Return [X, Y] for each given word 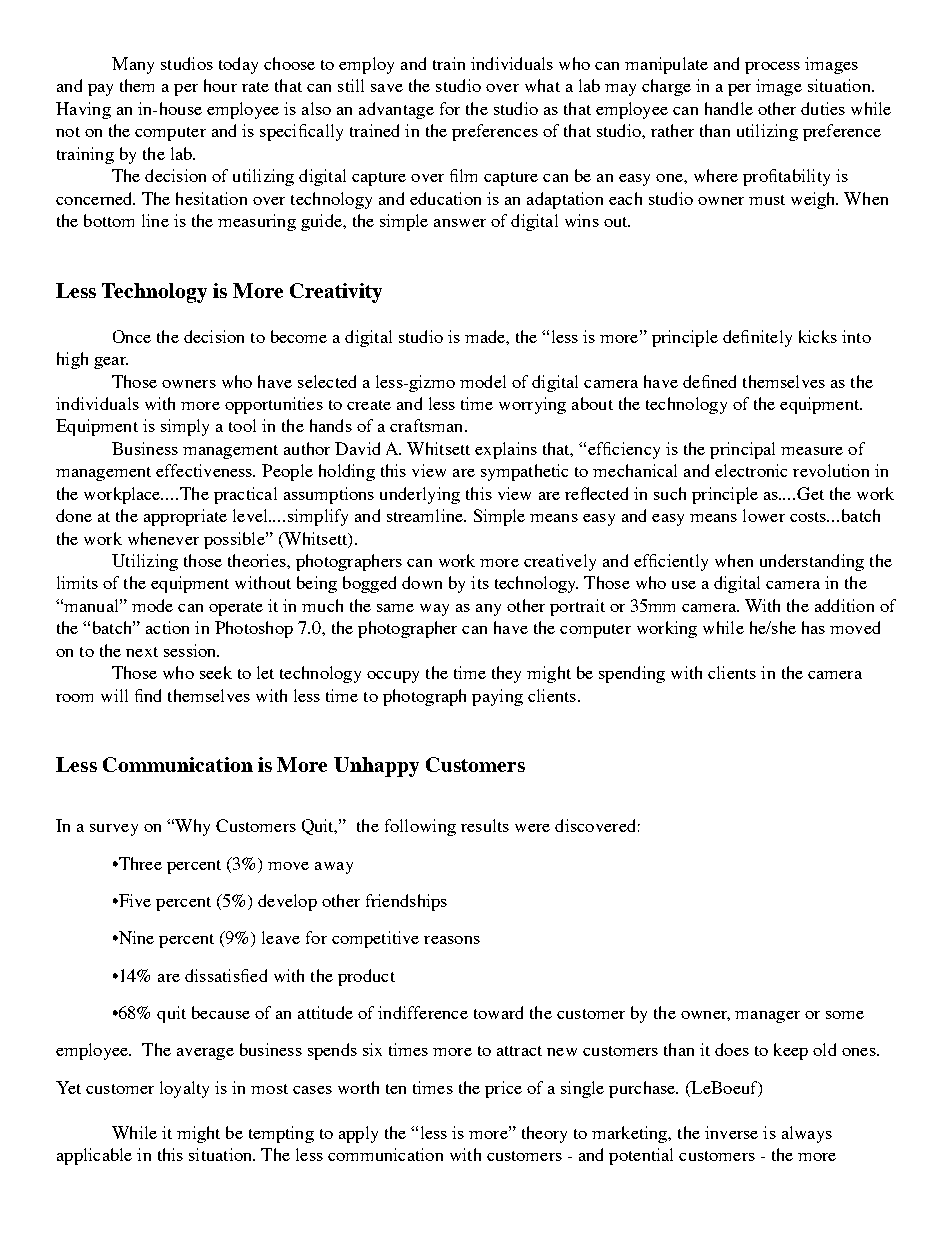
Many [133, 65]
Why [191, 827]
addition [844, 605]
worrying [532, 405]
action [167, 627]
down [422, 582]
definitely [757, 338]
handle [729, 108]
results [485, 825]
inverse [731, 1132]
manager [767, 1017]
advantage [396, 110]
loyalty [184, 1089]
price [503, 1089]
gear [111, 363]
